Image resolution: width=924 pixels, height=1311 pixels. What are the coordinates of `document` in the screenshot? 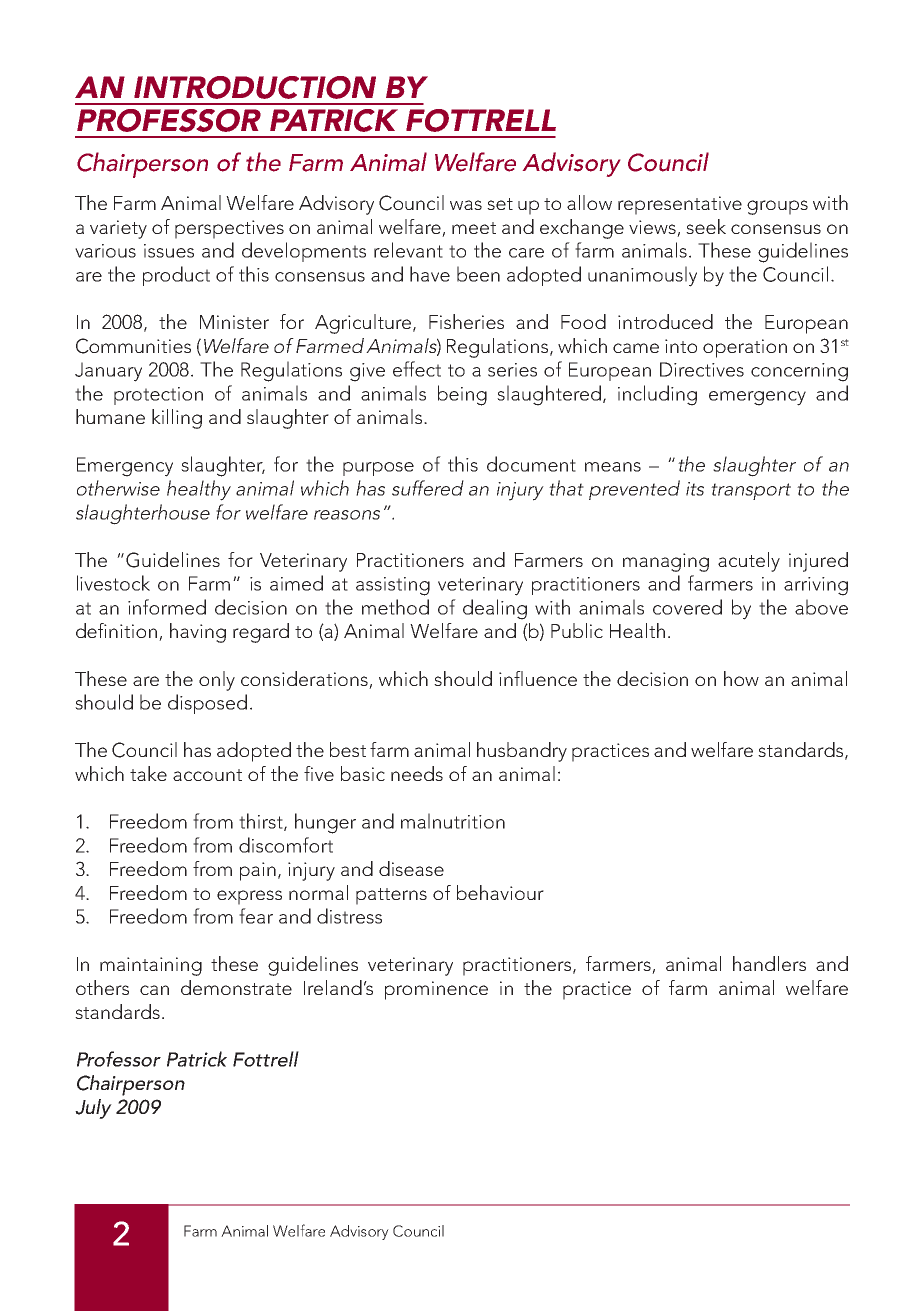 It's located at (531, 464).
